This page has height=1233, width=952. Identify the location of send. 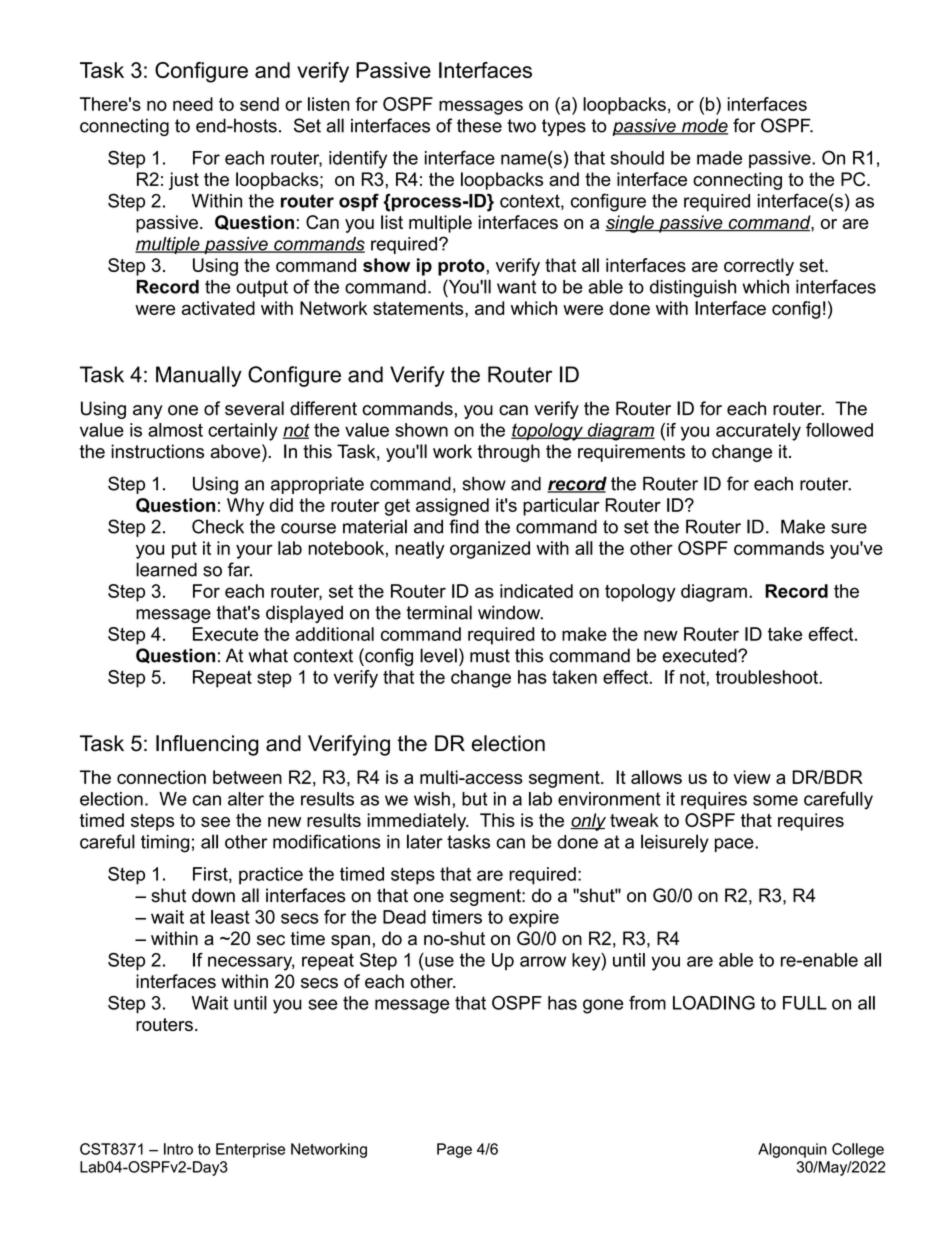
(259, 104).
